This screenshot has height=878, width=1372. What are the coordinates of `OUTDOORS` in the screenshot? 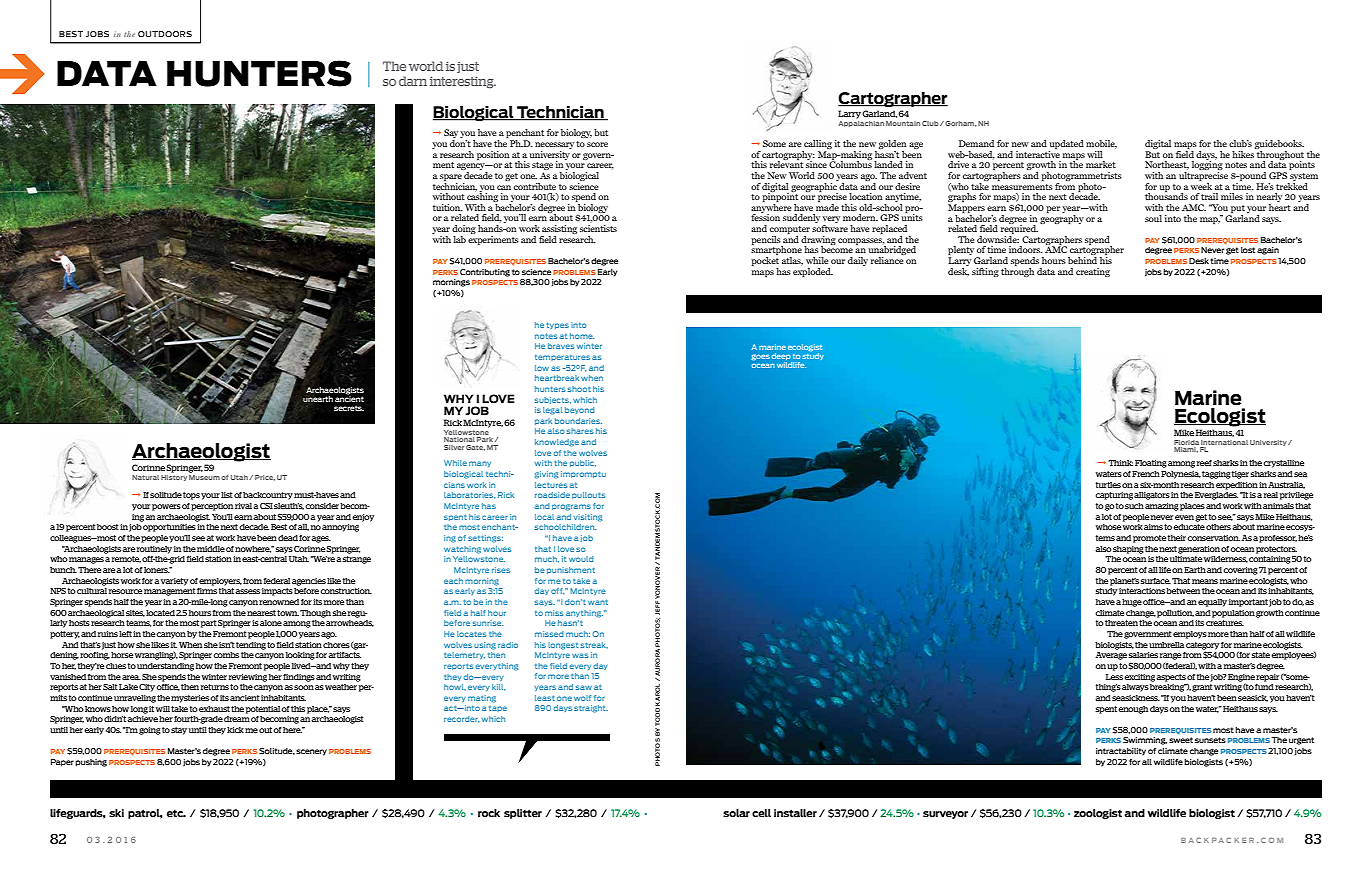 It's located at (165, 34).
